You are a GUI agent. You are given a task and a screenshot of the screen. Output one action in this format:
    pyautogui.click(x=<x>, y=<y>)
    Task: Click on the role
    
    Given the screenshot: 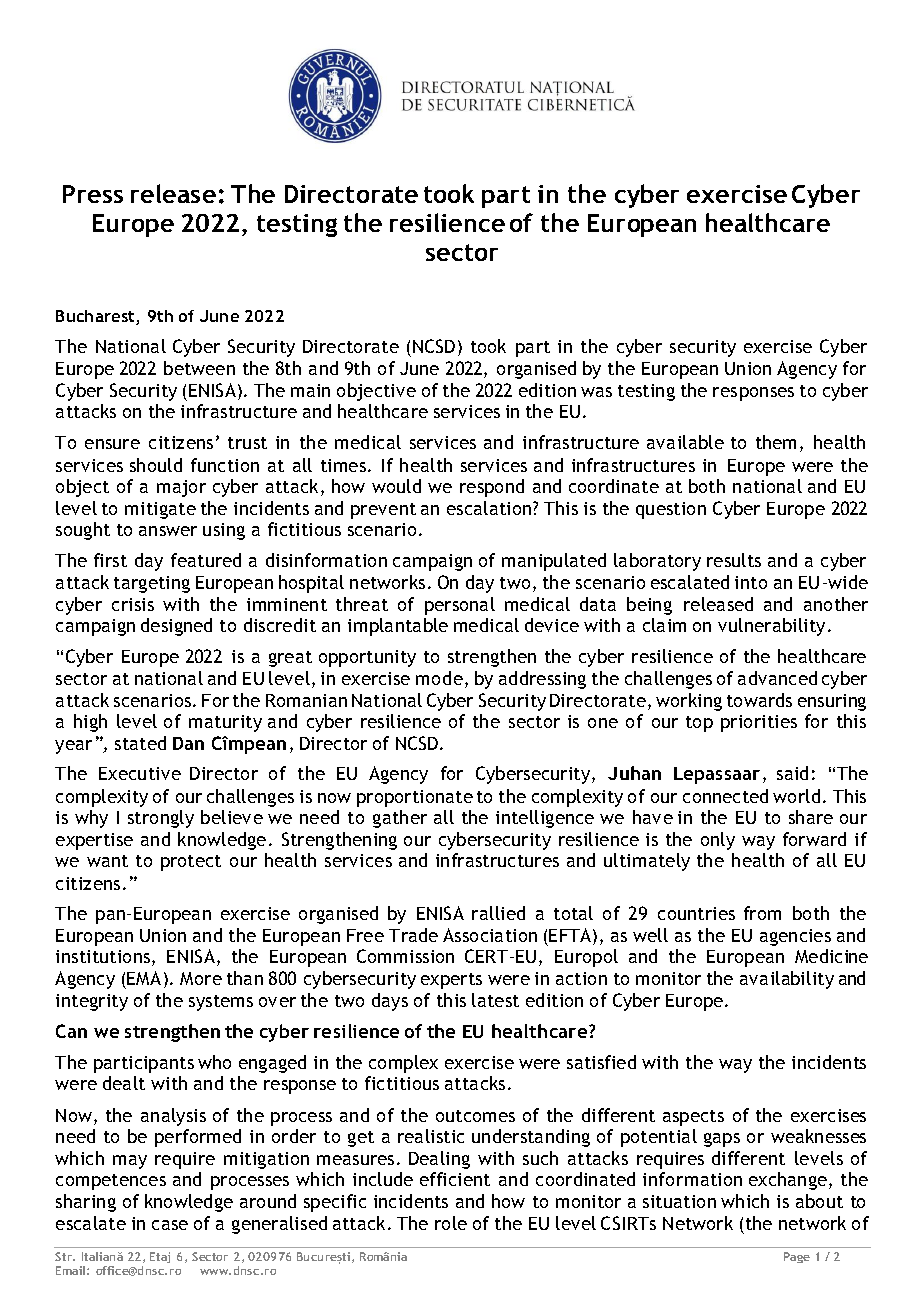 What is the action you would take?
    pyautogui.click(x=451, y=1223)
